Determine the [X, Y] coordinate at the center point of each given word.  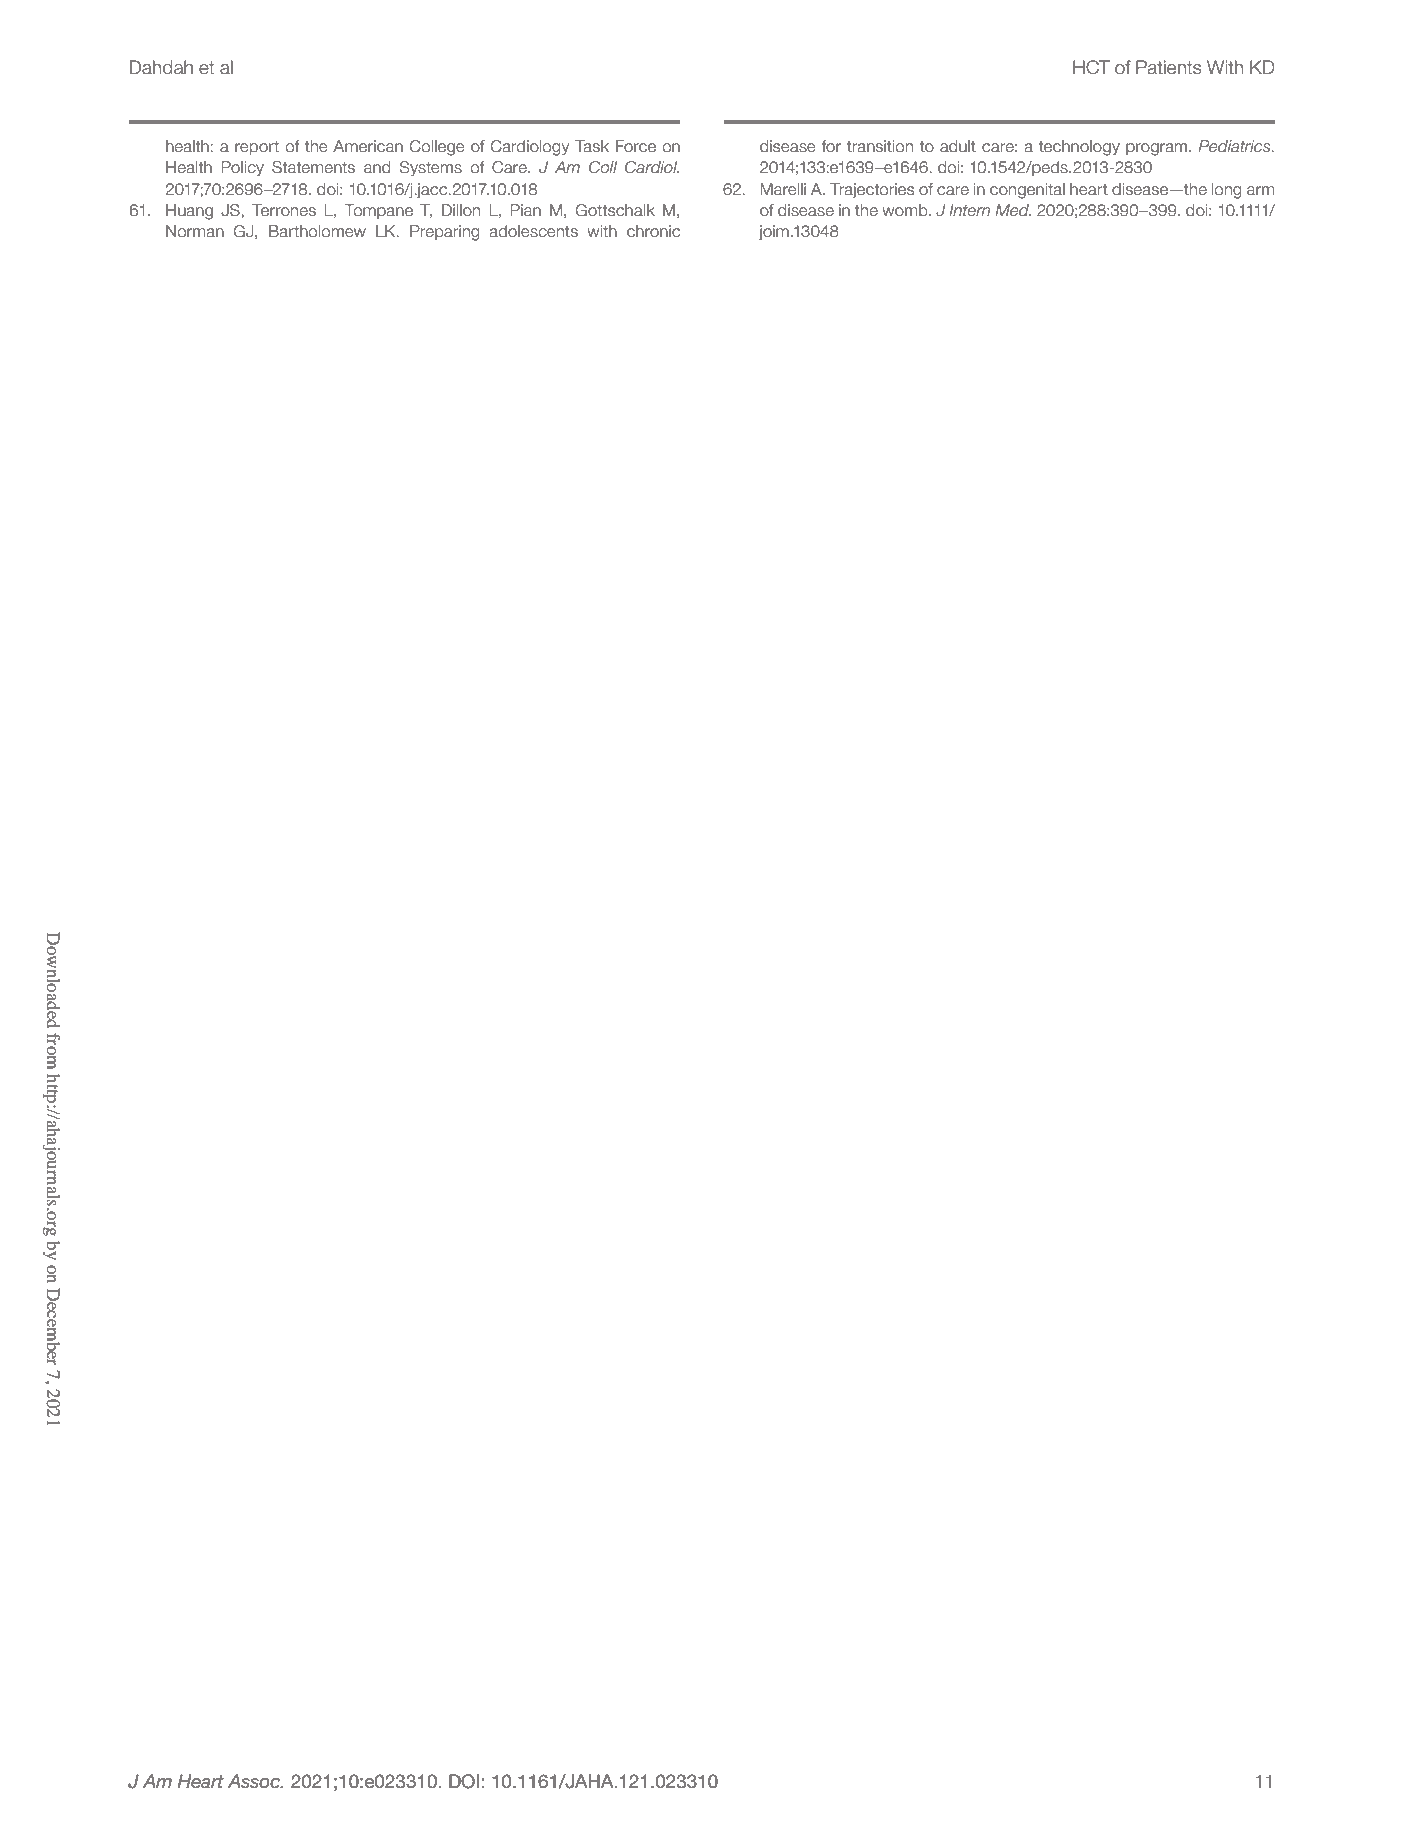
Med [1013, 210]
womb [906, 210]
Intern [969, 210]
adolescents [534, 231]
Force [636, 146]
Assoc [255, 1781]
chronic [653, 231]
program [1158, 149]
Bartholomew [317, 231]
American [368, 146]
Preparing [445, 233]
